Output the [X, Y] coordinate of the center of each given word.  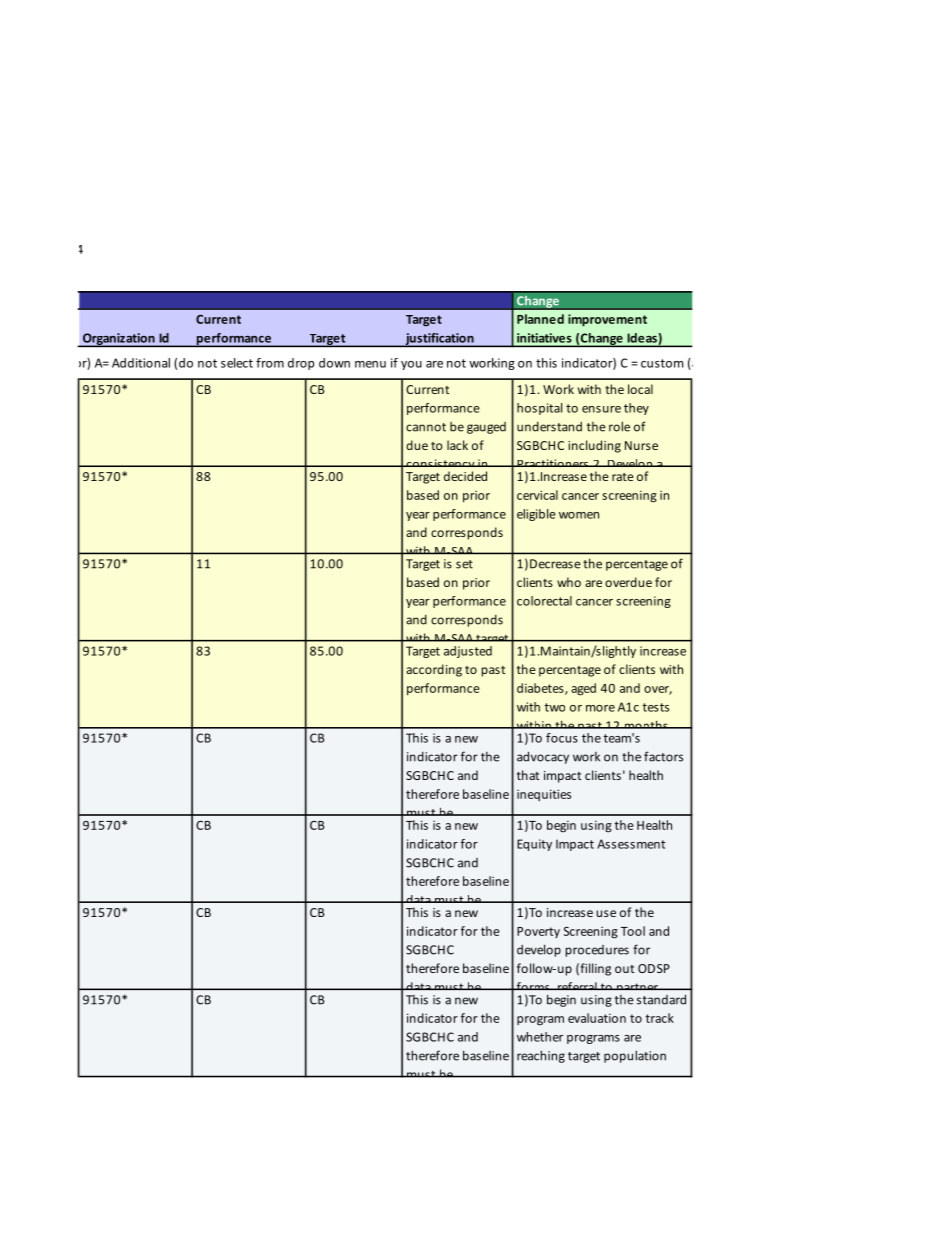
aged [583, 689]
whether [540, 1037]
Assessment [631, 844]
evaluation [597, 1018]
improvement [607, 320]
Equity [534, 845]
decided [465, 476]
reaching [541, 1056]
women [579, 515]
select [237, 363]
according [434, 670]
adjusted [468, 652]
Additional [141, 363]
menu [370, 364]
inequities [544, 795]
